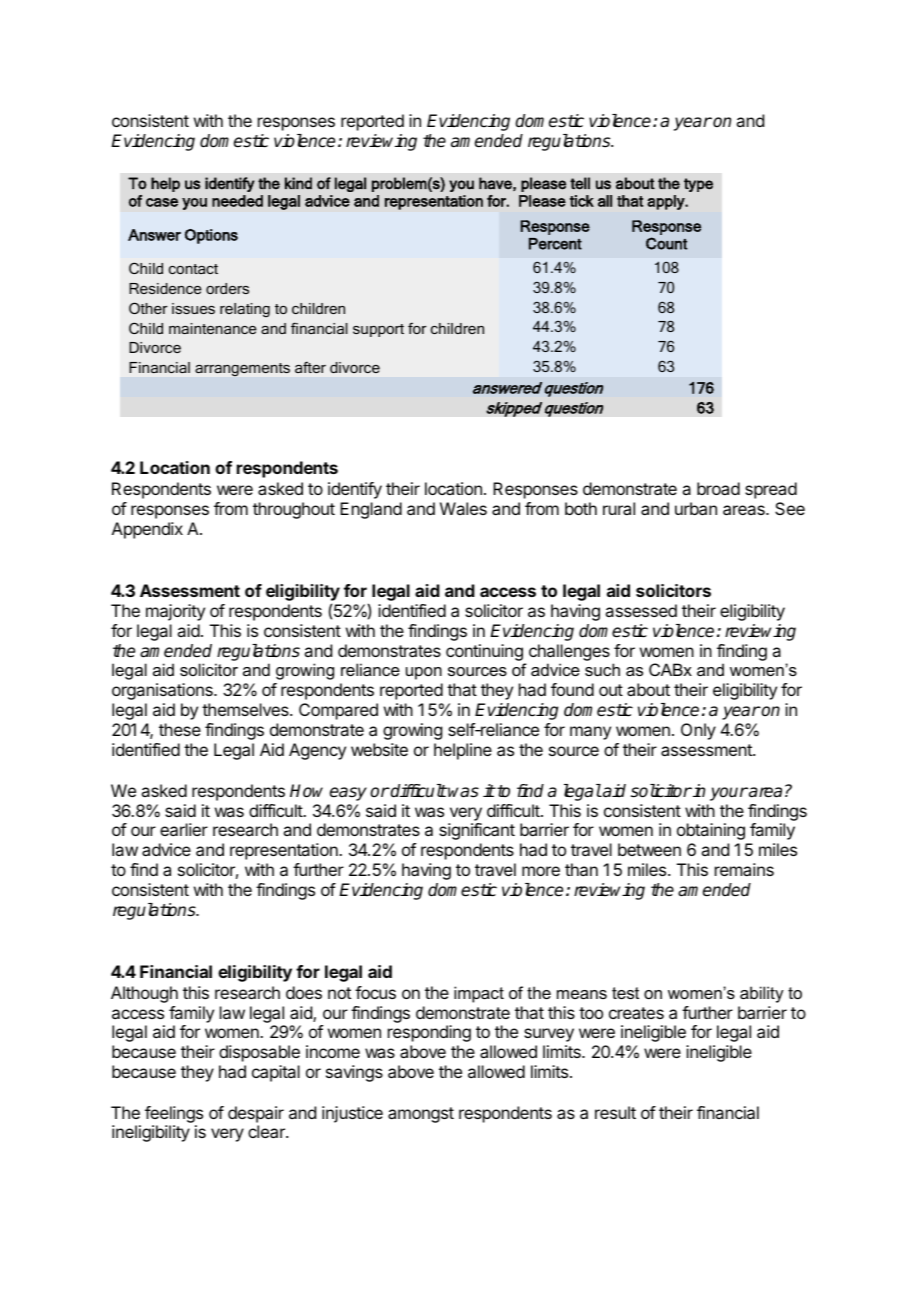  I want to click on organisations, so click(163, 691).
